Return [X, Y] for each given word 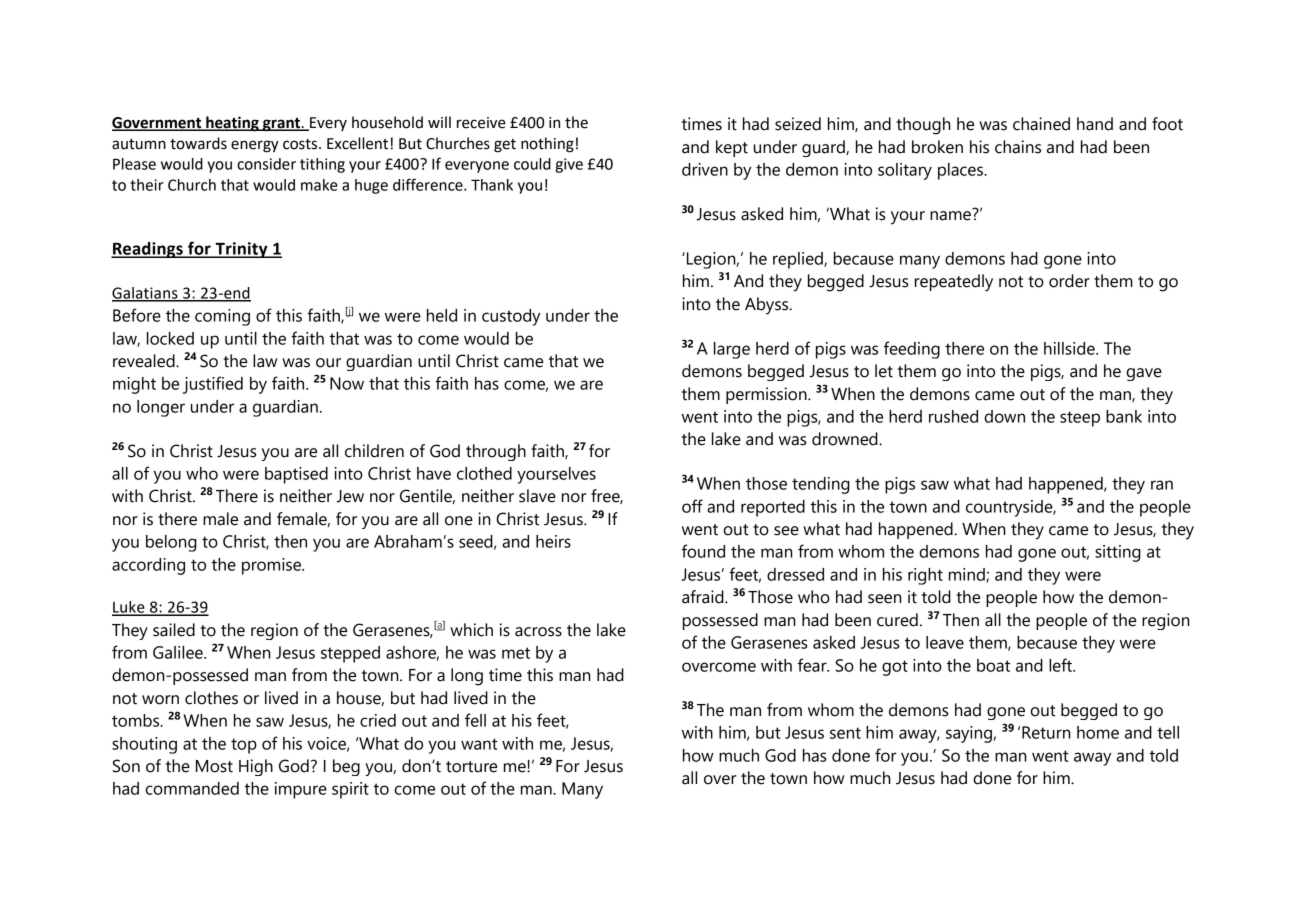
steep [1080, 419]
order [1069, 281]
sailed [174, 630]
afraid [704, 597]
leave [945, 642]
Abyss [768, 306]
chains [1018, 147]
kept [732, 148]
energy [255, 146]
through [496, 452]
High [256, 767]
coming [222, 317]
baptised [296, 475]
